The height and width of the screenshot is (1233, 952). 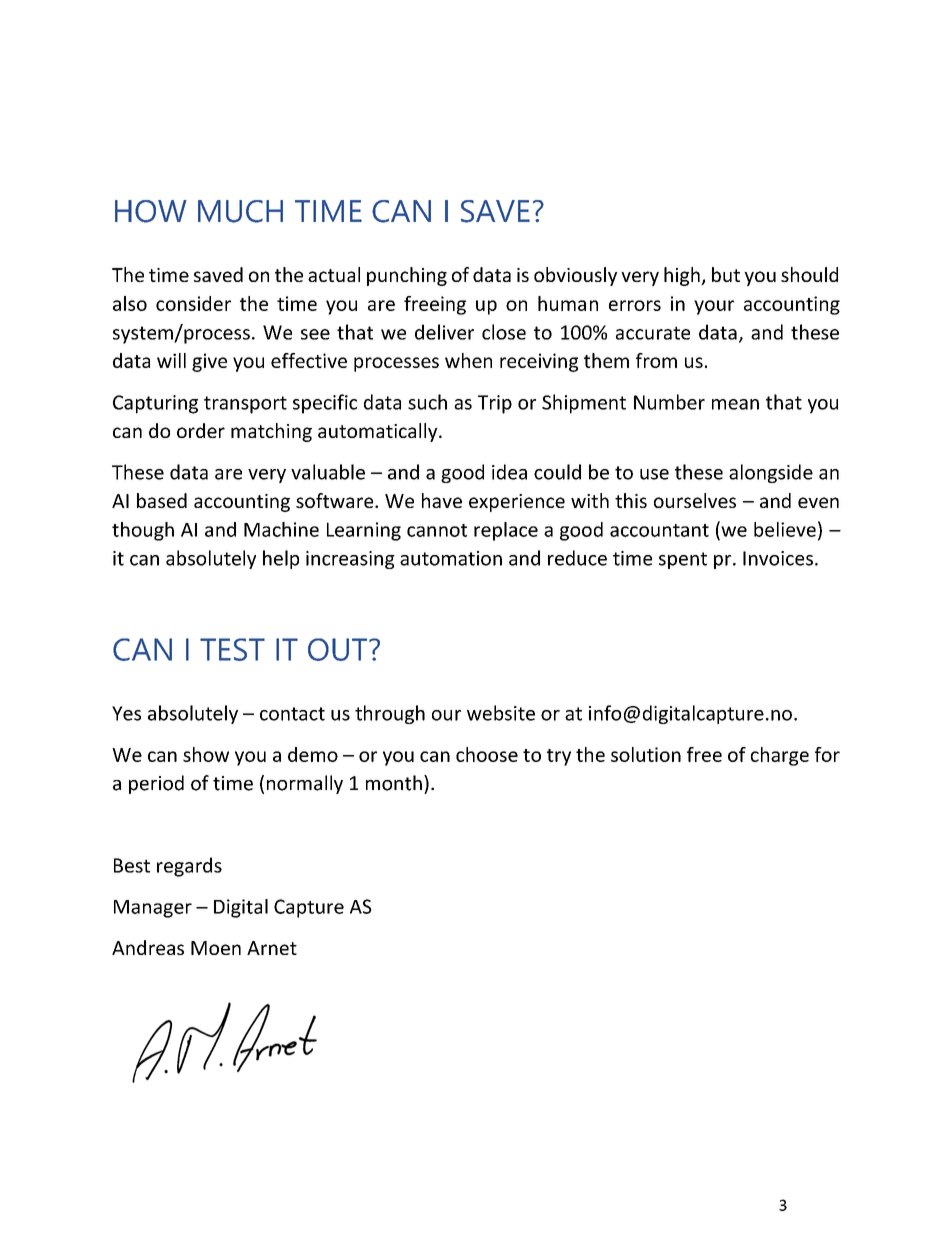 What do you see at coordinates (780, 756) in the screenshot?
I see `charge` at bounding box center [780, 756].
